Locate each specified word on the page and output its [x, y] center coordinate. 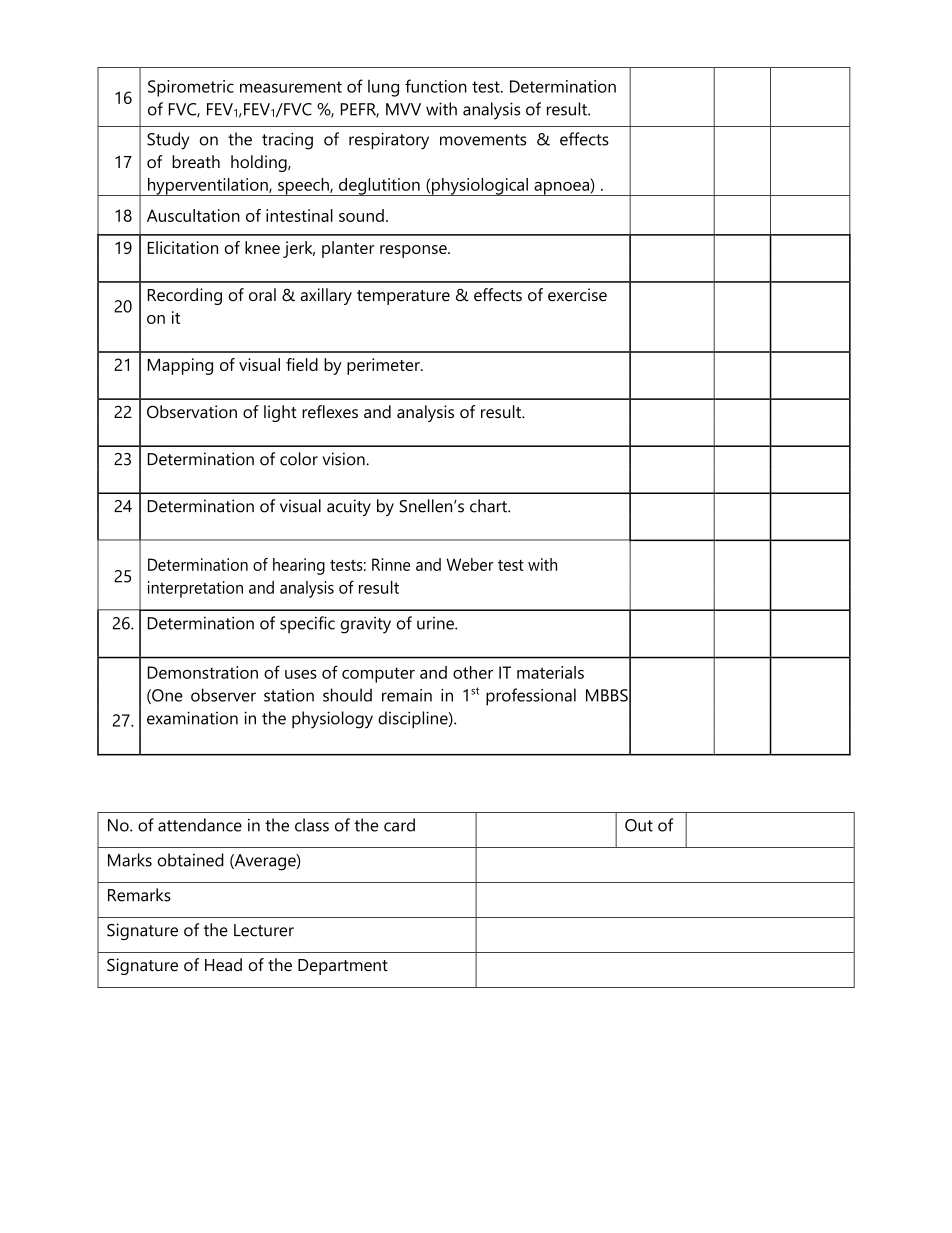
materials [550, 672]
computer [378, 675]
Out [639, 825]
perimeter [384, 366]
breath [196, 161]
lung [383, 88]
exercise [577, 294]
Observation [192, 411]
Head [223, 964]
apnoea [561, 189]
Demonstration [203, 672]
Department [343, 967]
